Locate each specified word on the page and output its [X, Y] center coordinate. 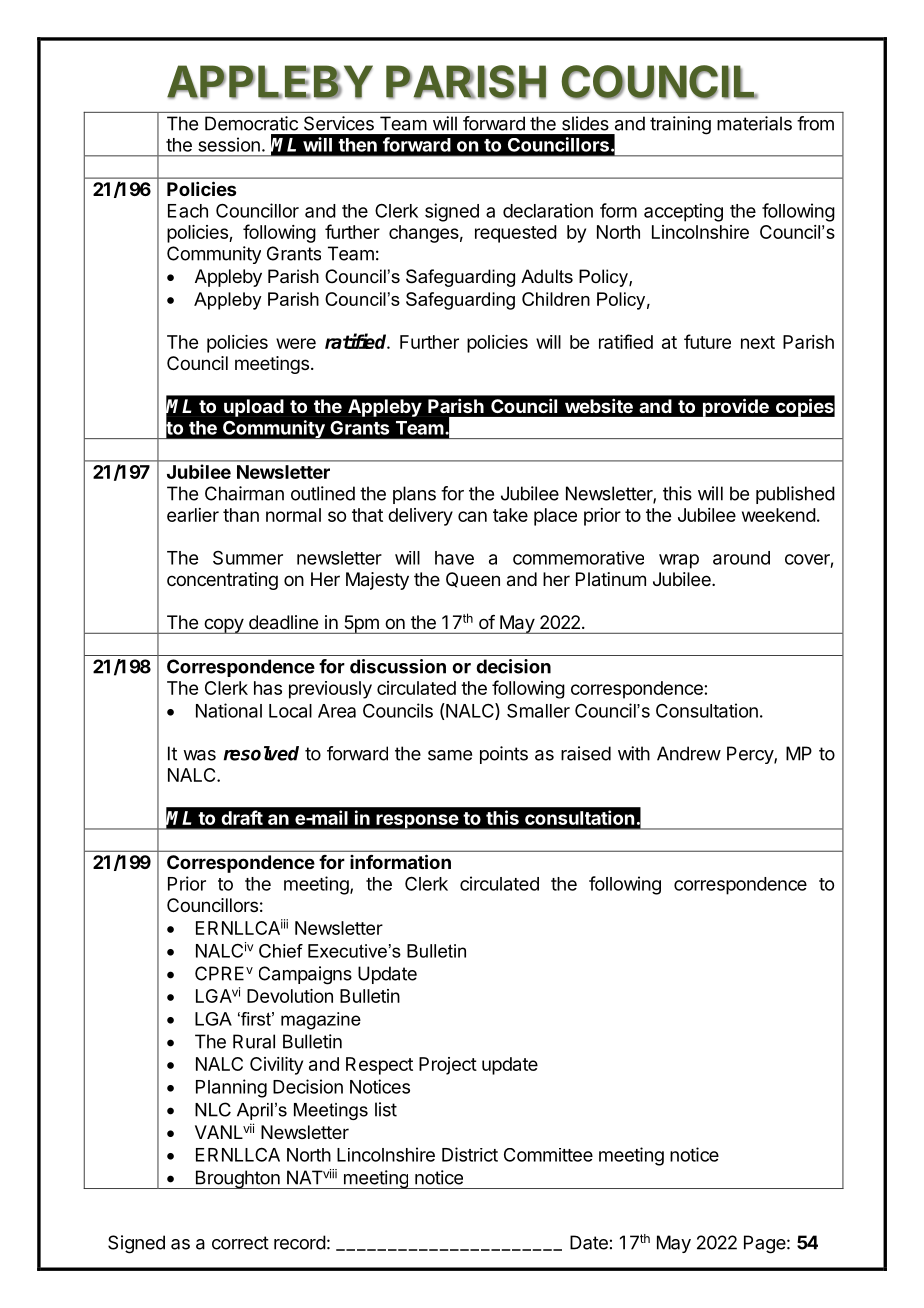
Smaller [538, 710]
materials [754, 123]
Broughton [237, 1179]
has [268, 688]
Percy [751, 755]
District [470, 1154]
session [229, 144]
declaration [548, 210]
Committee [548, 1155]
